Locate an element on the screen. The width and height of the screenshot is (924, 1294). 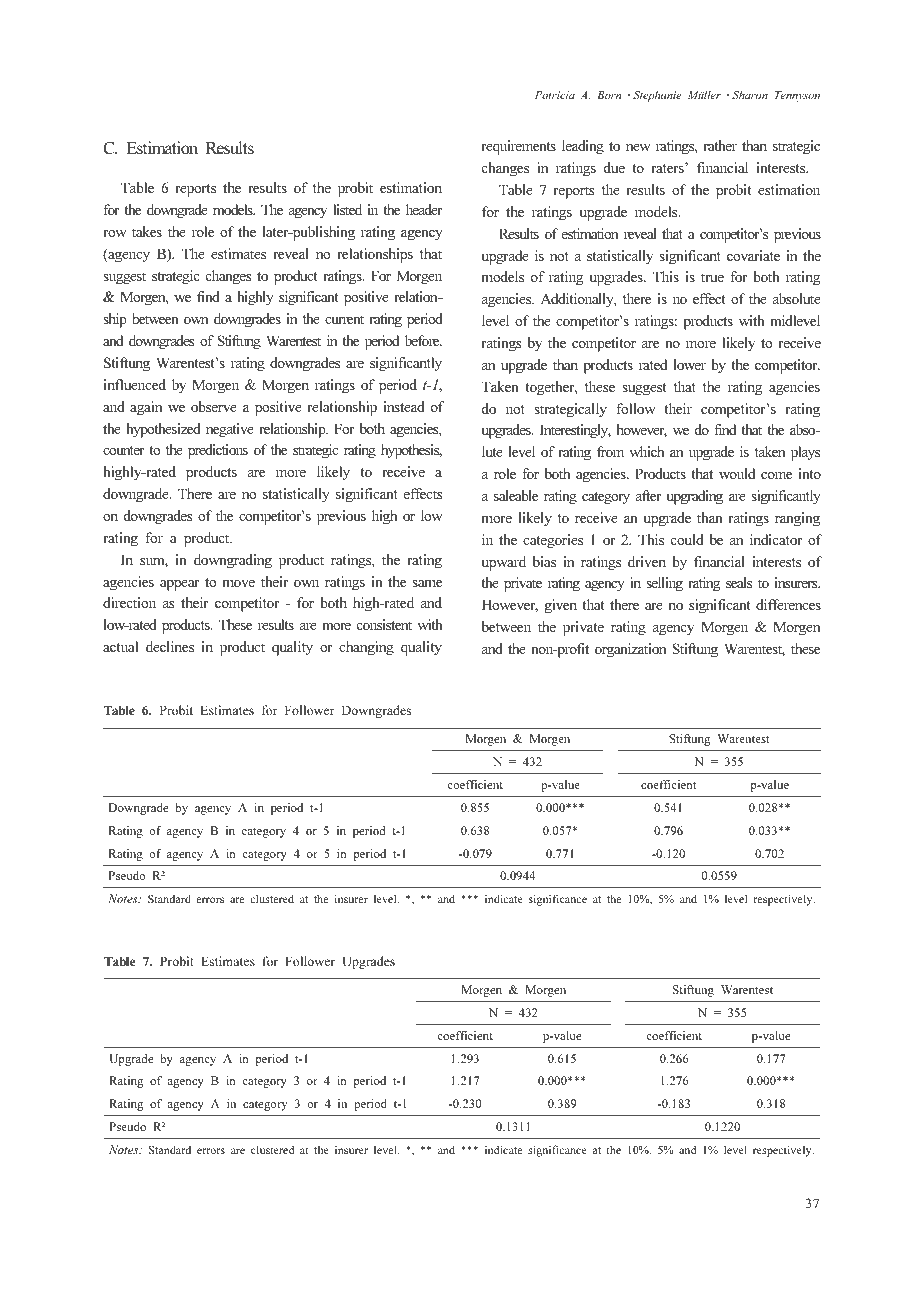
Tennyson is located at coordinates (797, 96).
